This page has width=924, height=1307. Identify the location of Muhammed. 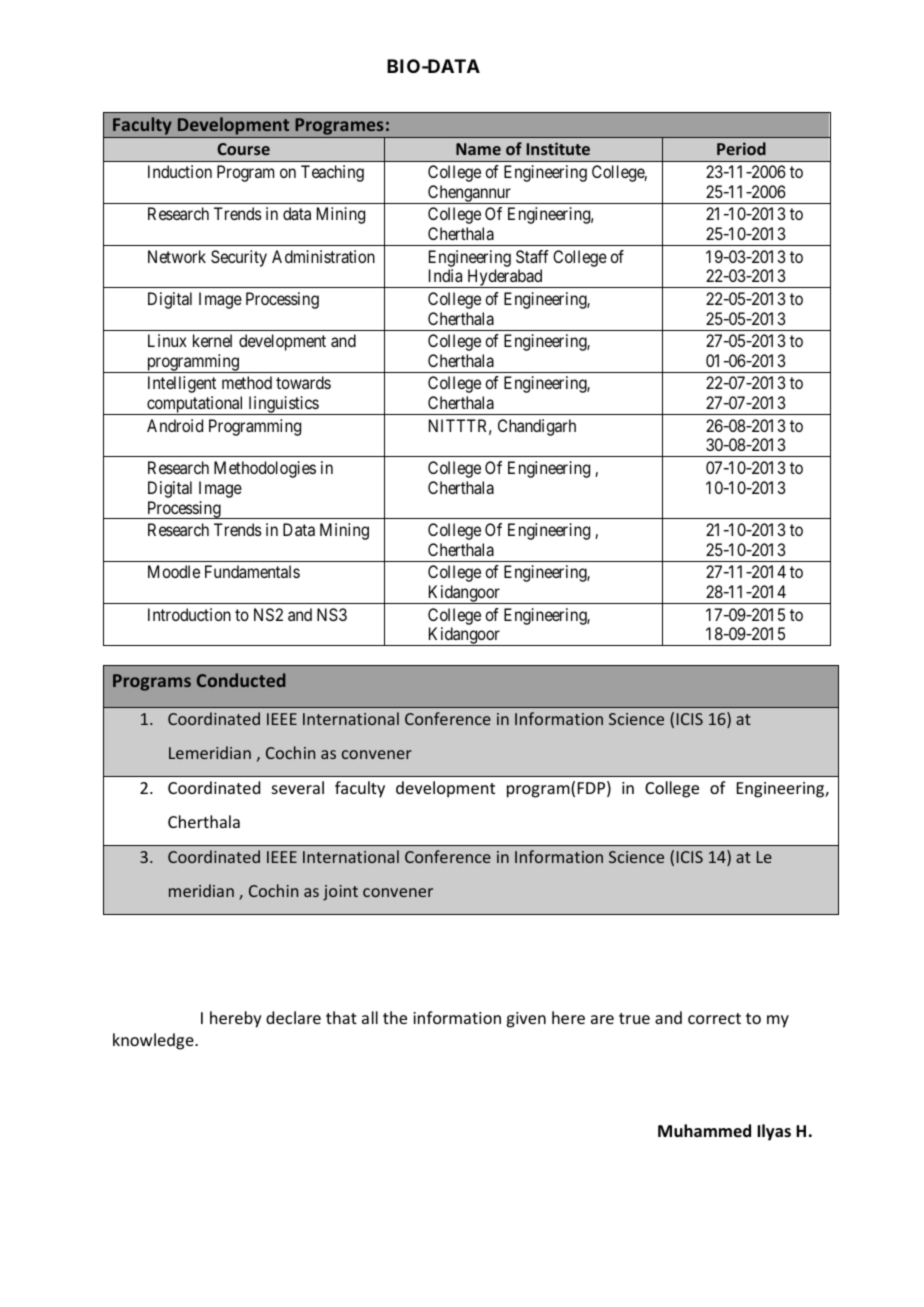
(704, 1131).
